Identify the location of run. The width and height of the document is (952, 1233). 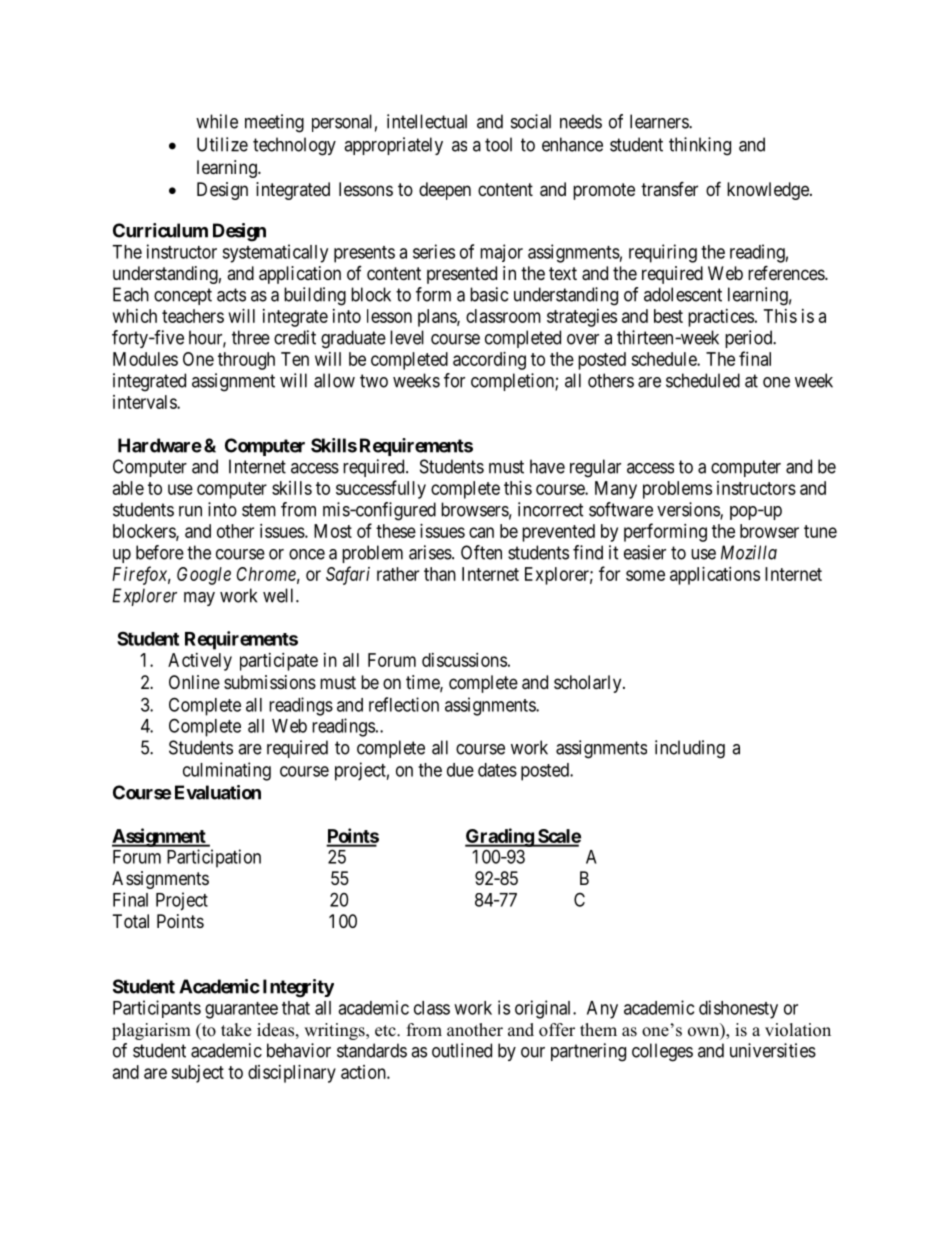
(190, 511).
